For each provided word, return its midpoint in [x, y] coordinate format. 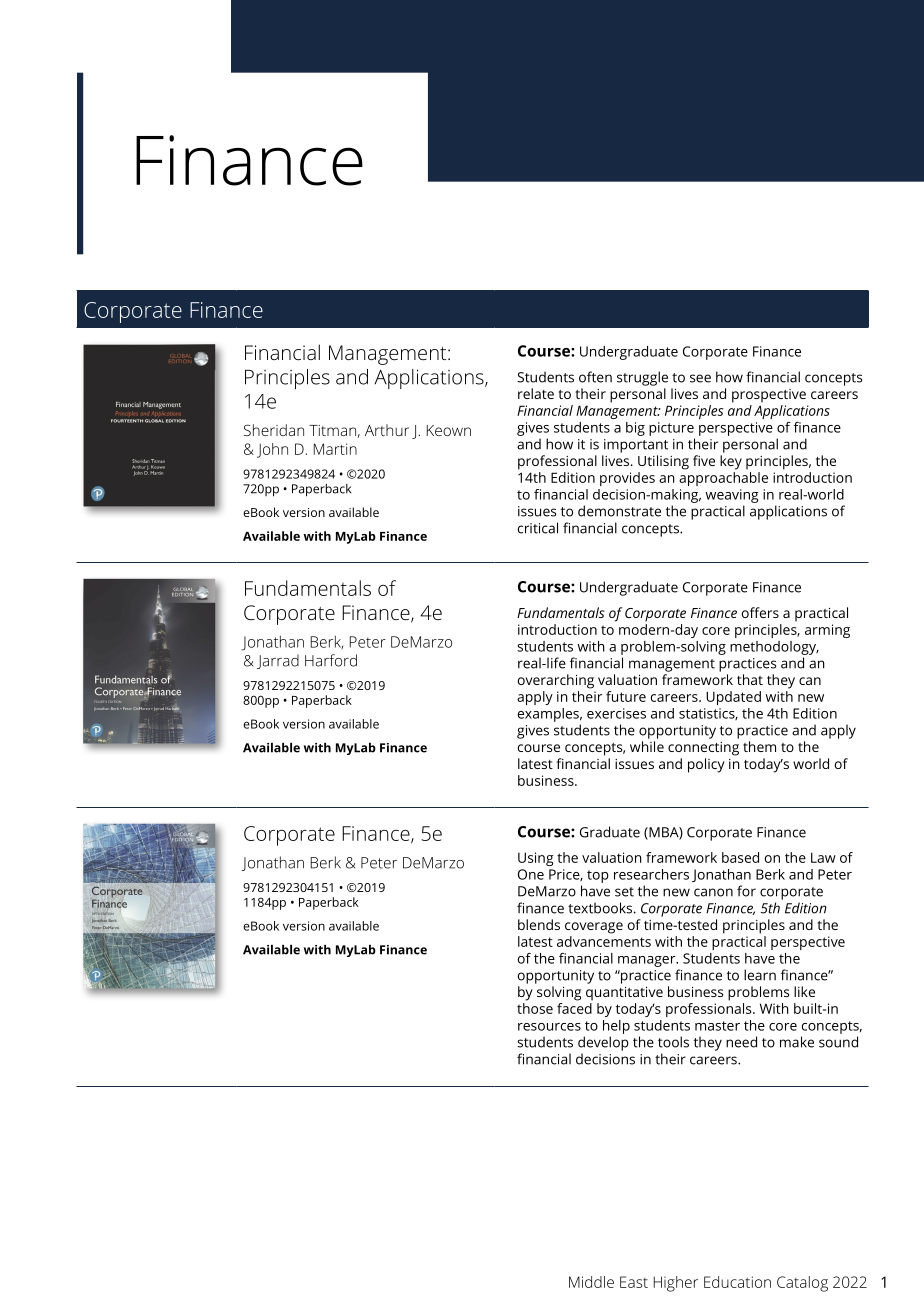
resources [549, 1027]
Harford [331, 660]
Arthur [387, 430]
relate [536, 393]
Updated [733, 698]
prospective [769, 396]
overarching [556, 681]
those [535, 1008]
